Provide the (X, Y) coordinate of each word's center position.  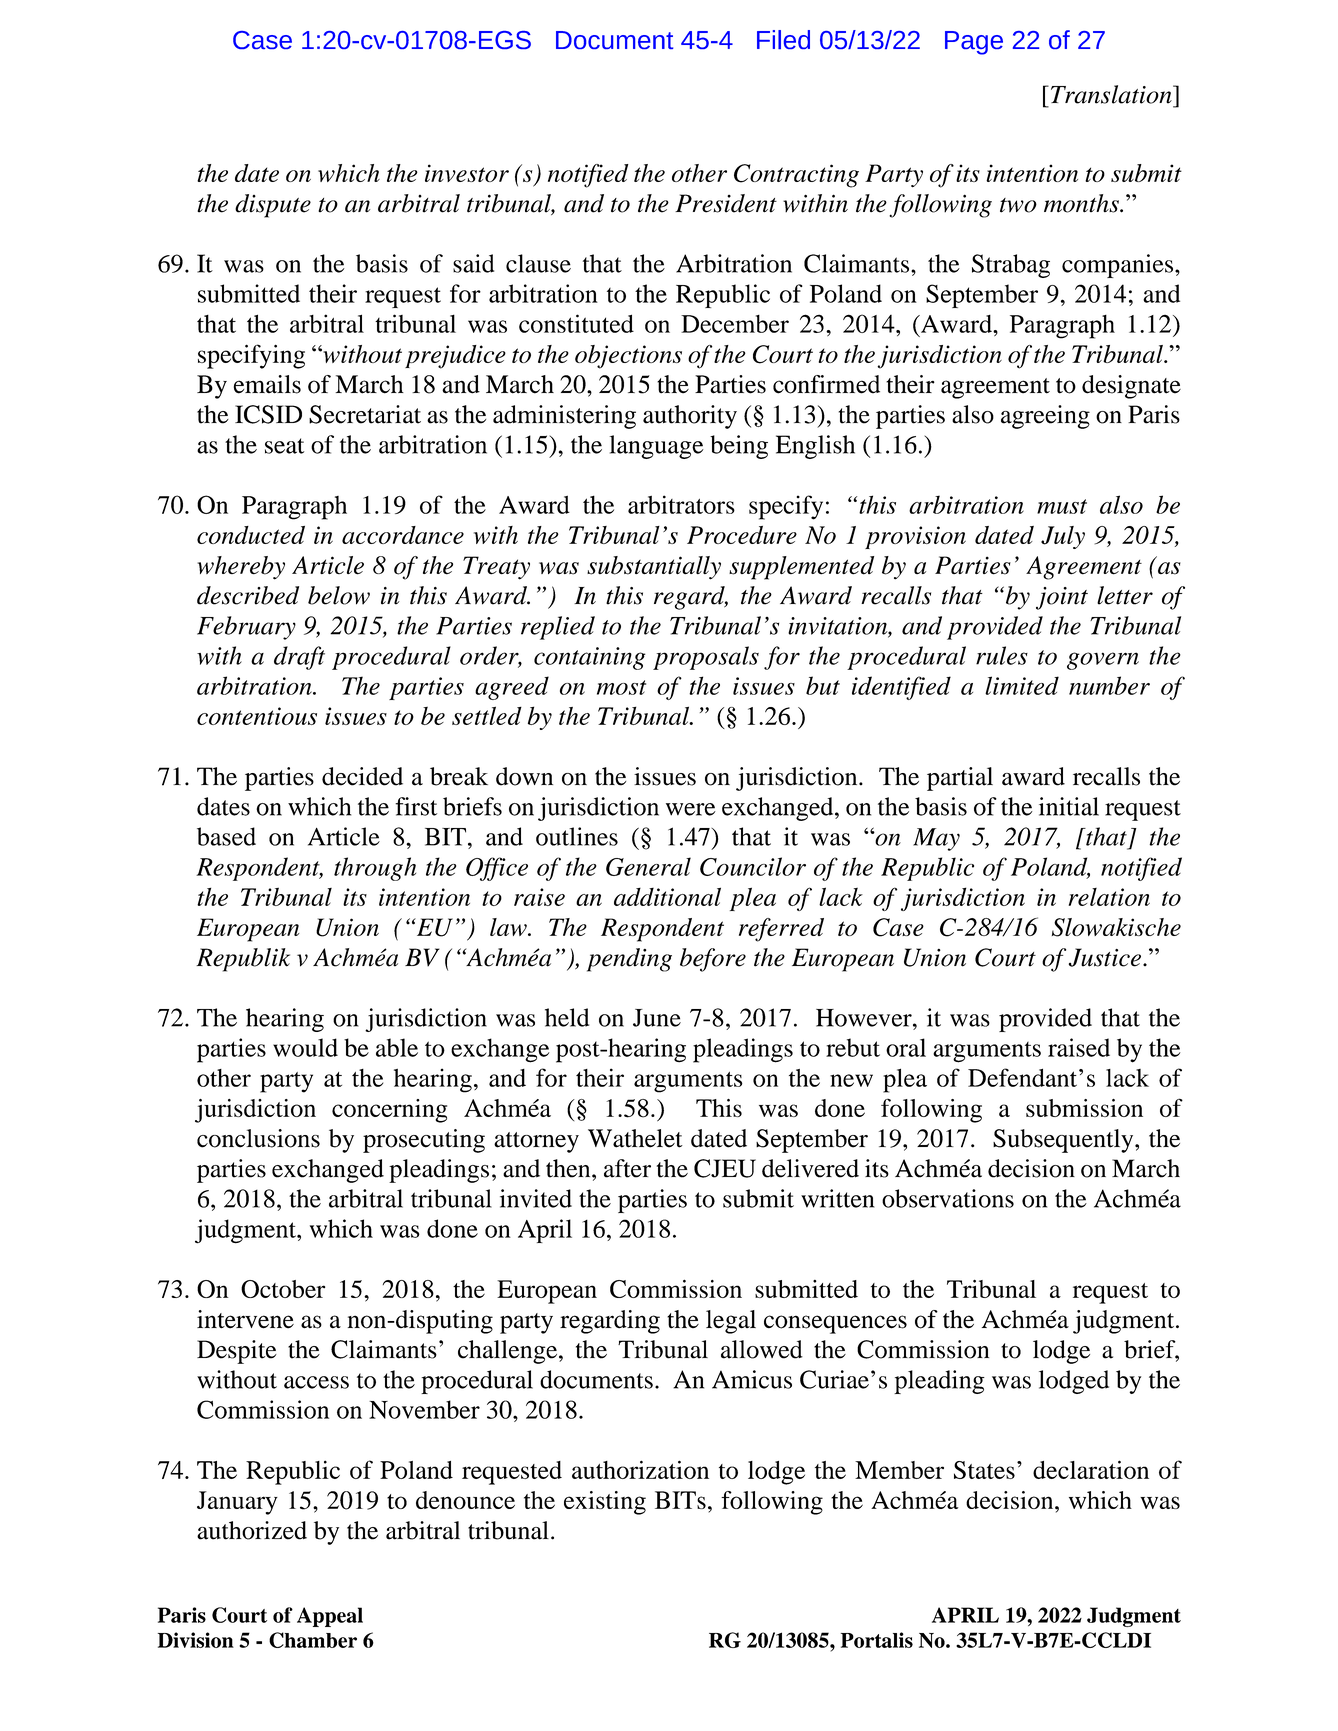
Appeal (330, 1617)
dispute (273, 206)
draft (299, 658)
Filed (783, 39)
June (657, 1018)
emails (267, 384)
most (621, 687)
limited (1022, 685)
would (305, 1047)
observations (948, 1198)
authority (690, 417)
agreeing (1045, 417)
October (283, 1289)
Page (974, 43)
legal (731, 1322)
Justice (1105, 957)
